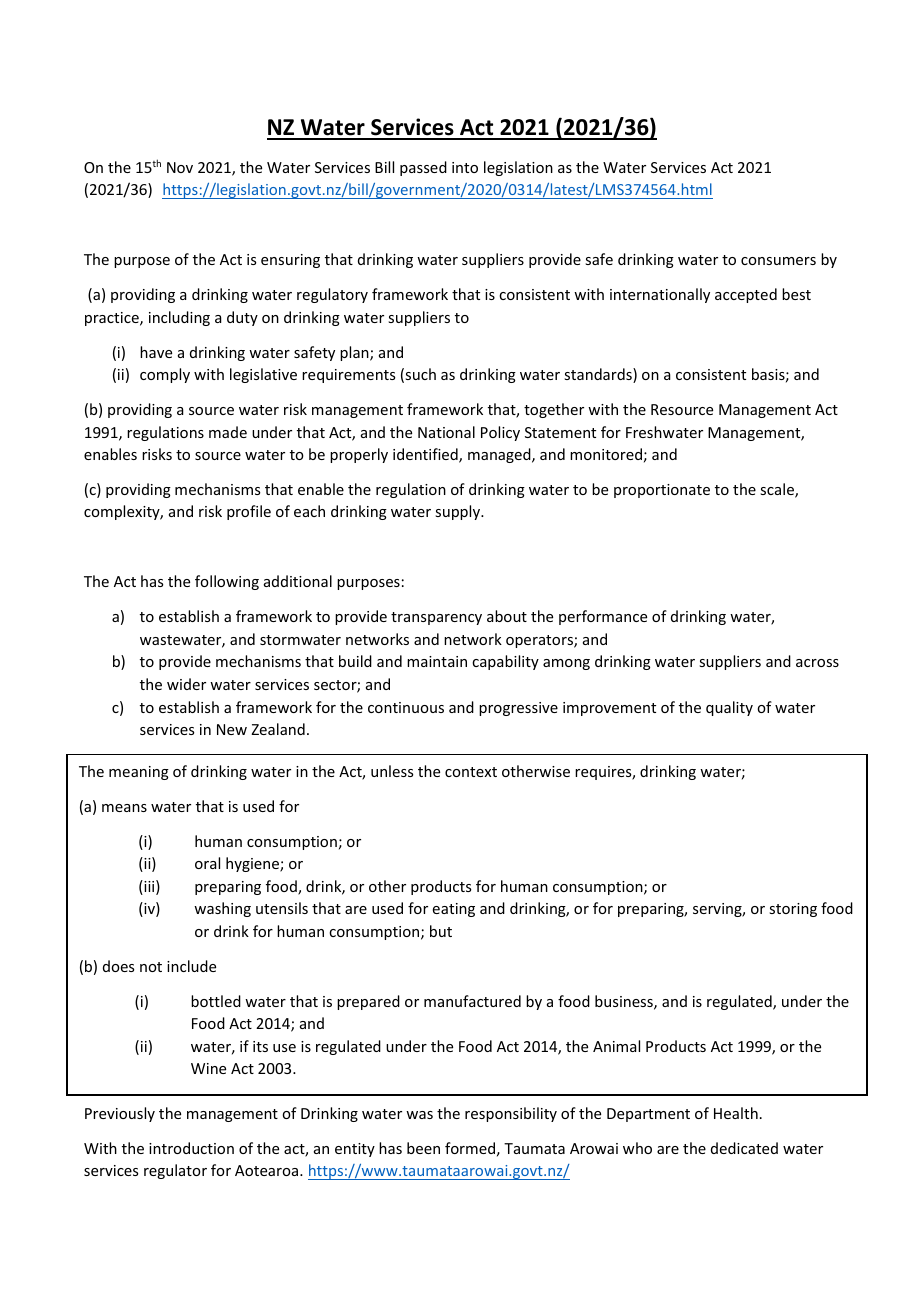 Image resolution: width=924 pixels, height=1308 pixels. Describe the element at coordinates (180, 167) in the page. I see `Nov` at that location.
